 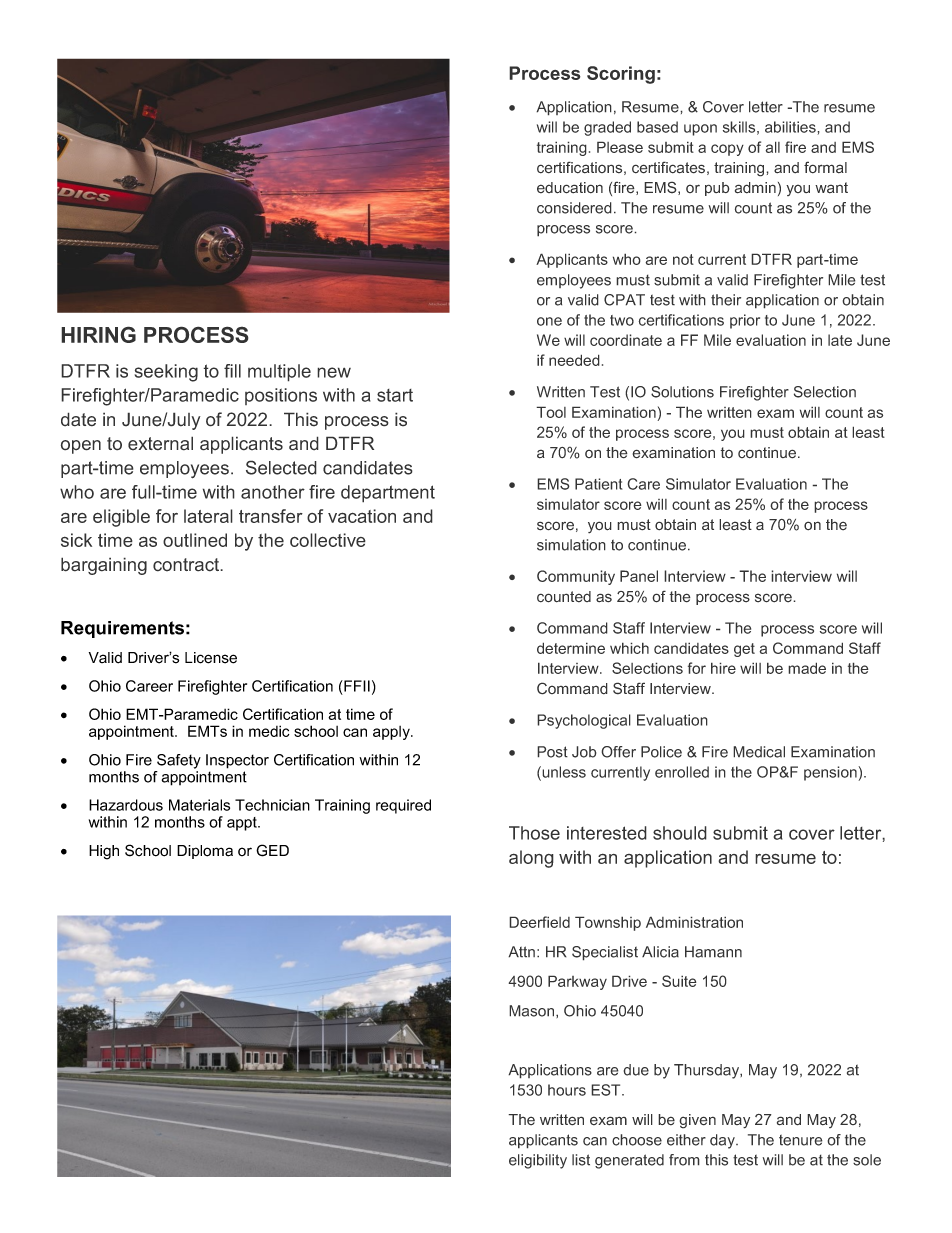 What do you see at coordinates (538, 1161) in the document?
I see `eligibility` at bounding box center [538, 1161].
